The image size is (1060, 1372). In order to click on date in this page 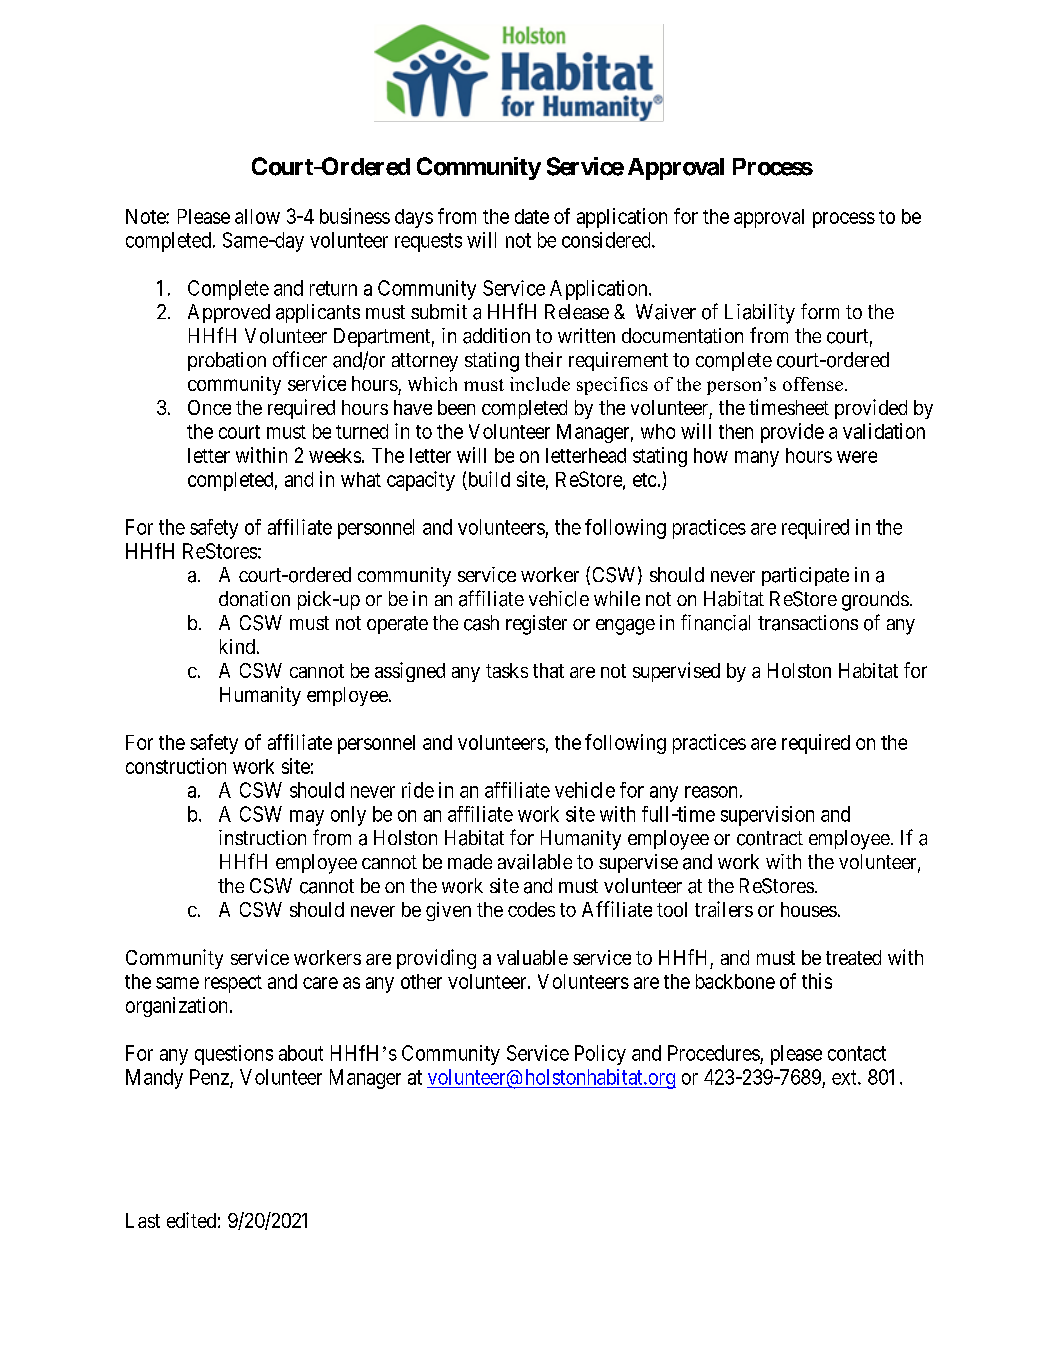, I will do `click(532, 216)`.
